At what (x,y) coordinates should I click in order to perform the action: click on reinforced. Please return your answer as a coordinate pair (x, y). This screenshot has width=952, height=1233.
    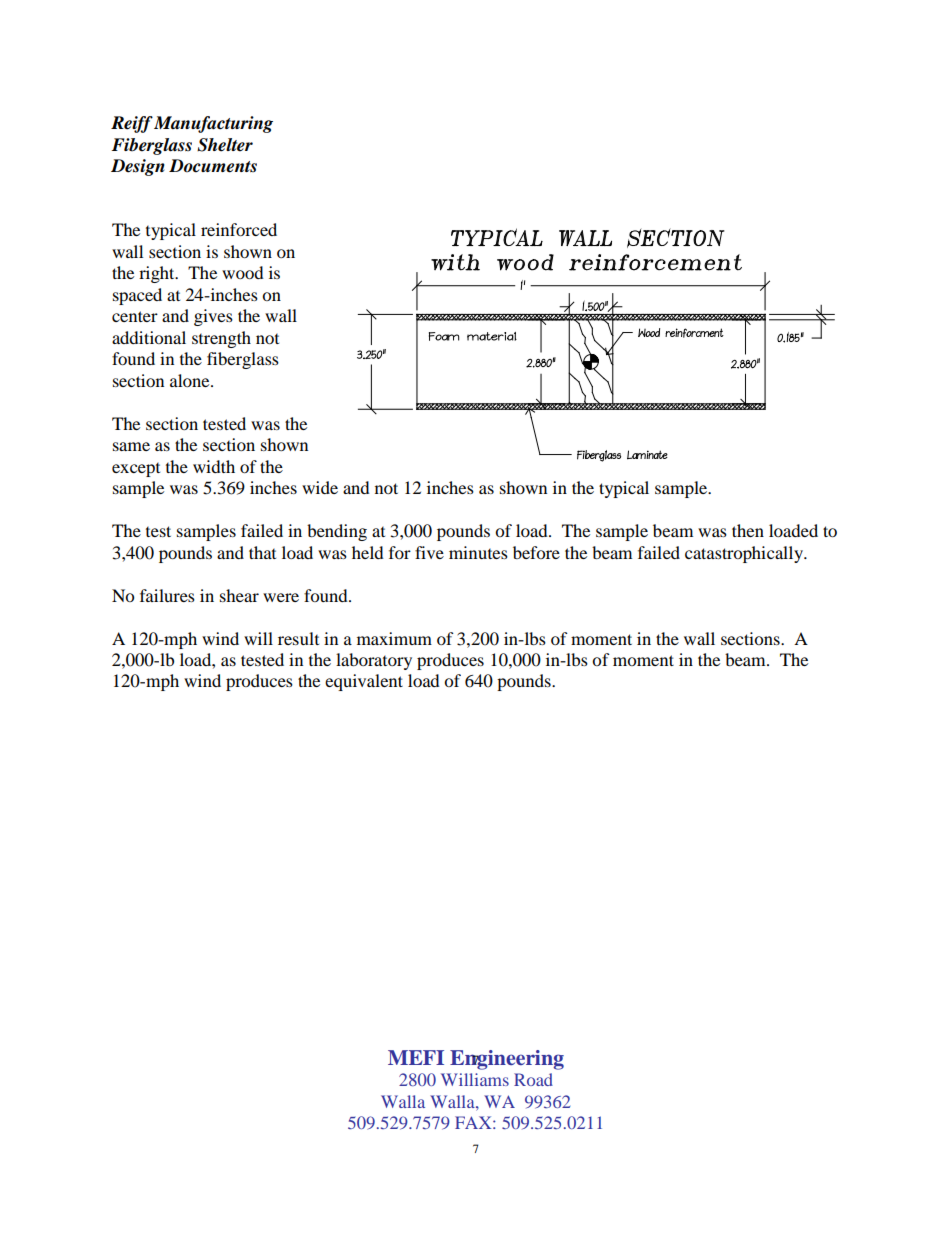
    Looking at the image, I should click on (239, 229).
